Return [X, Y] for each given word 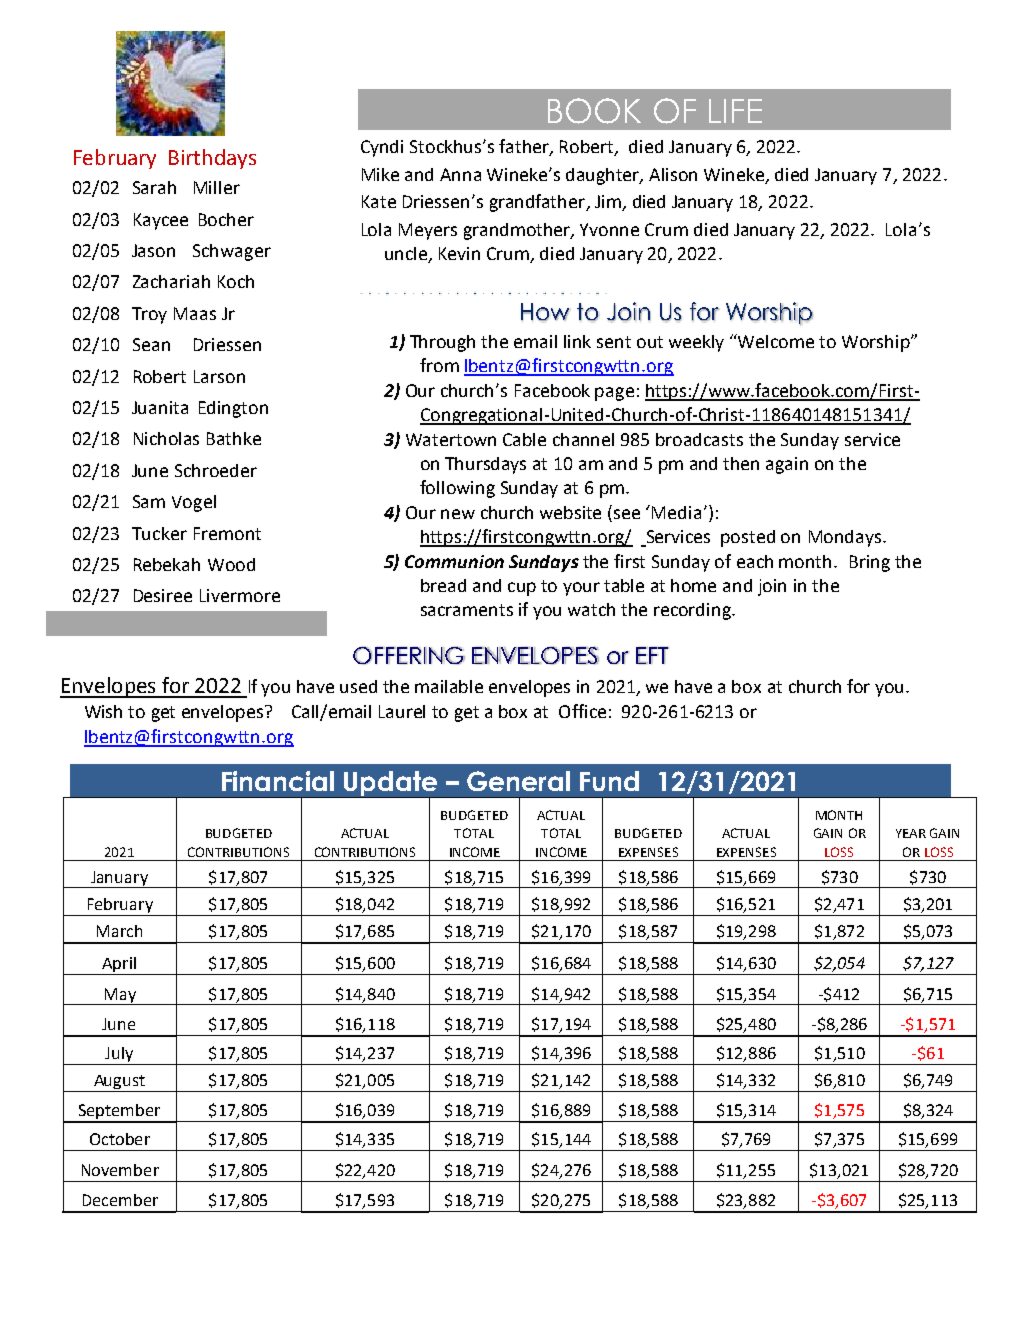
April [119, 964]
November [120, 1170]
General [518, 781]
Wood [231, 564]
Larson [219, 376]
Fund [609, 781]
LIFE [735, 111]
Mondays [846, 538]
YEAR [911, 833]
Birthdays [212, 159]
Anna [460, 174]
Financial [278, 781]
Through [442, 343]
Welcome [775, 341]
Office [582, 711]
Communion [454, 561]
